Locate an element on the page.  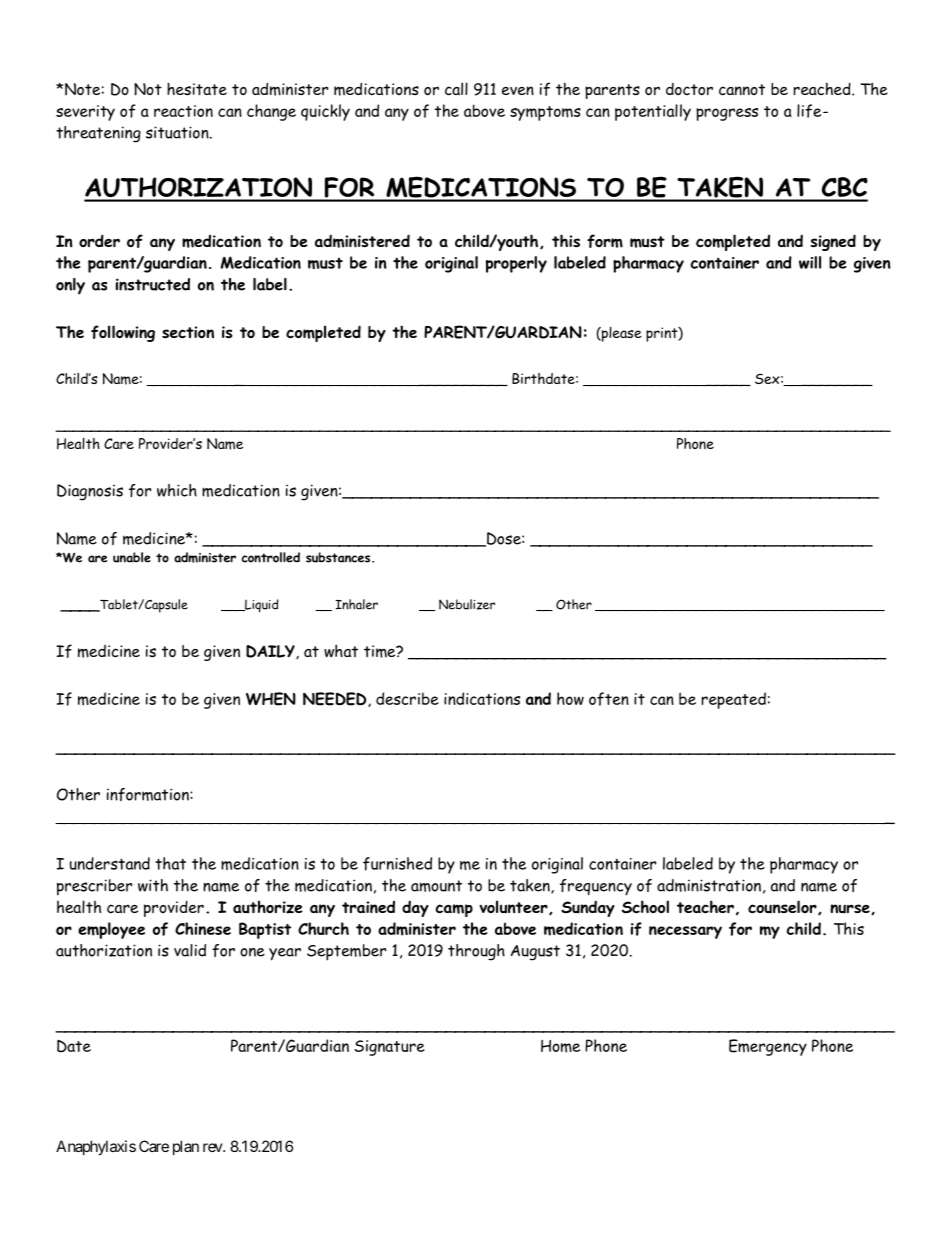
progress is located at coordinates (727, 114).
